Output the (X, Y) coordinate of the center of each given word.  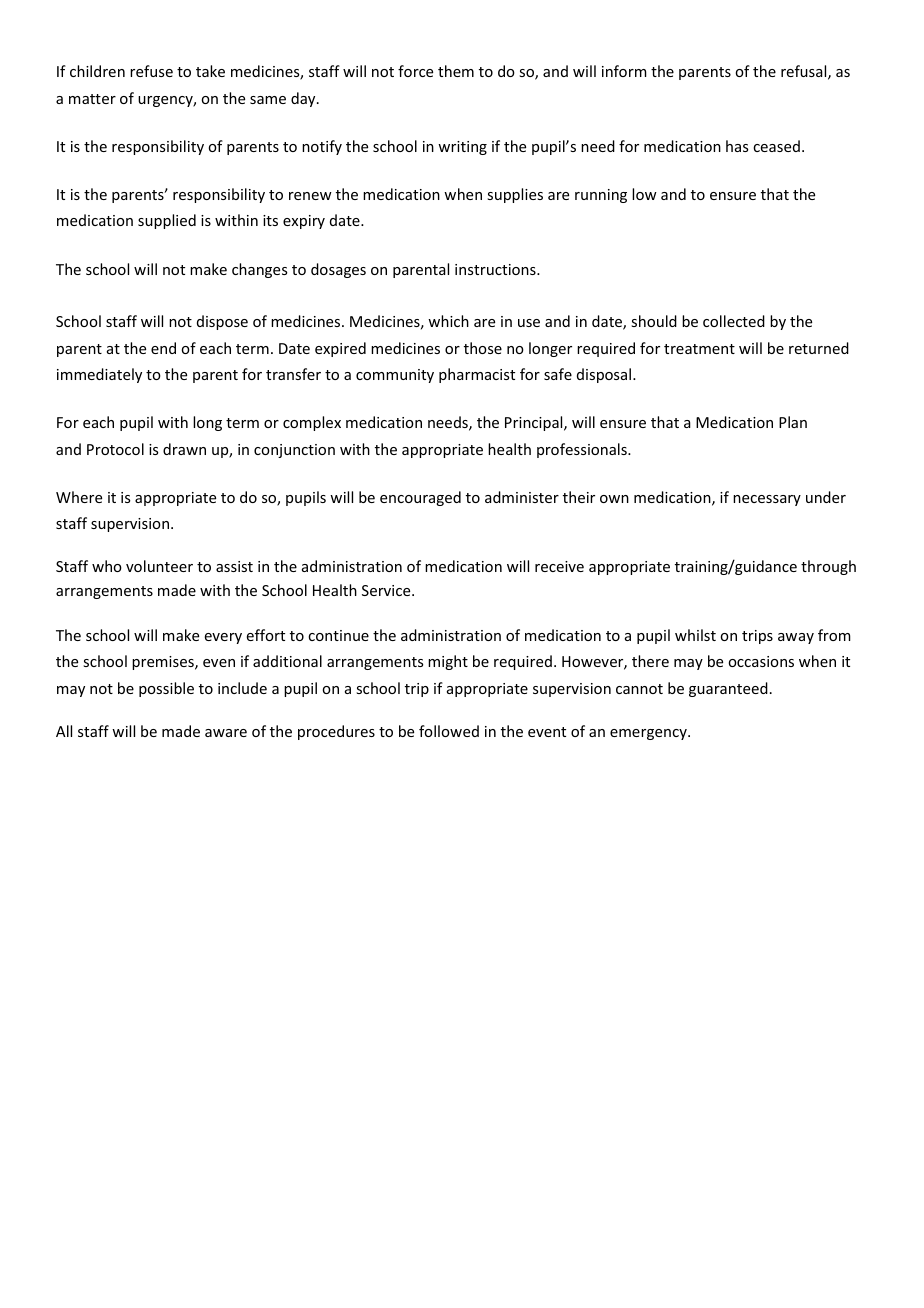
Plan (793, 422)
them (456, 71)
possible (166, 689)
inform (624, 71)
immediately (99, 375)
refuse (151, 71)
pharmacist (477, 375)
